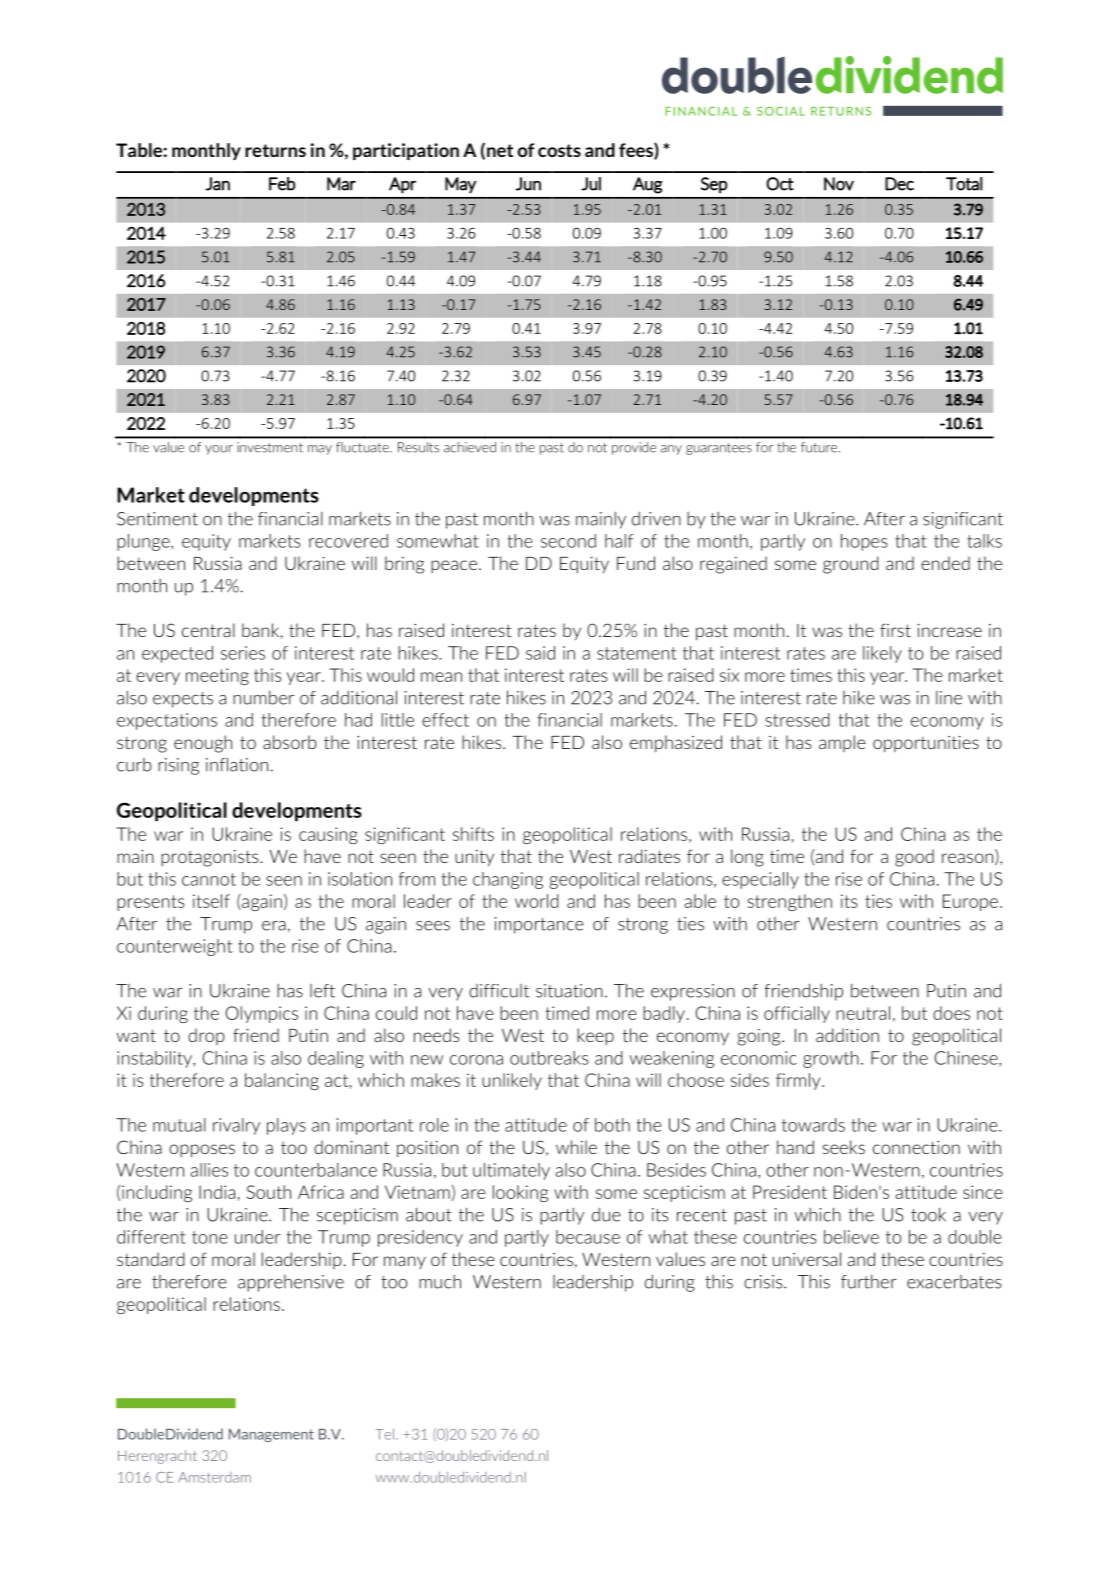 The image size is (1109, 1570). I want to click on Jan, so click(217, 184).
